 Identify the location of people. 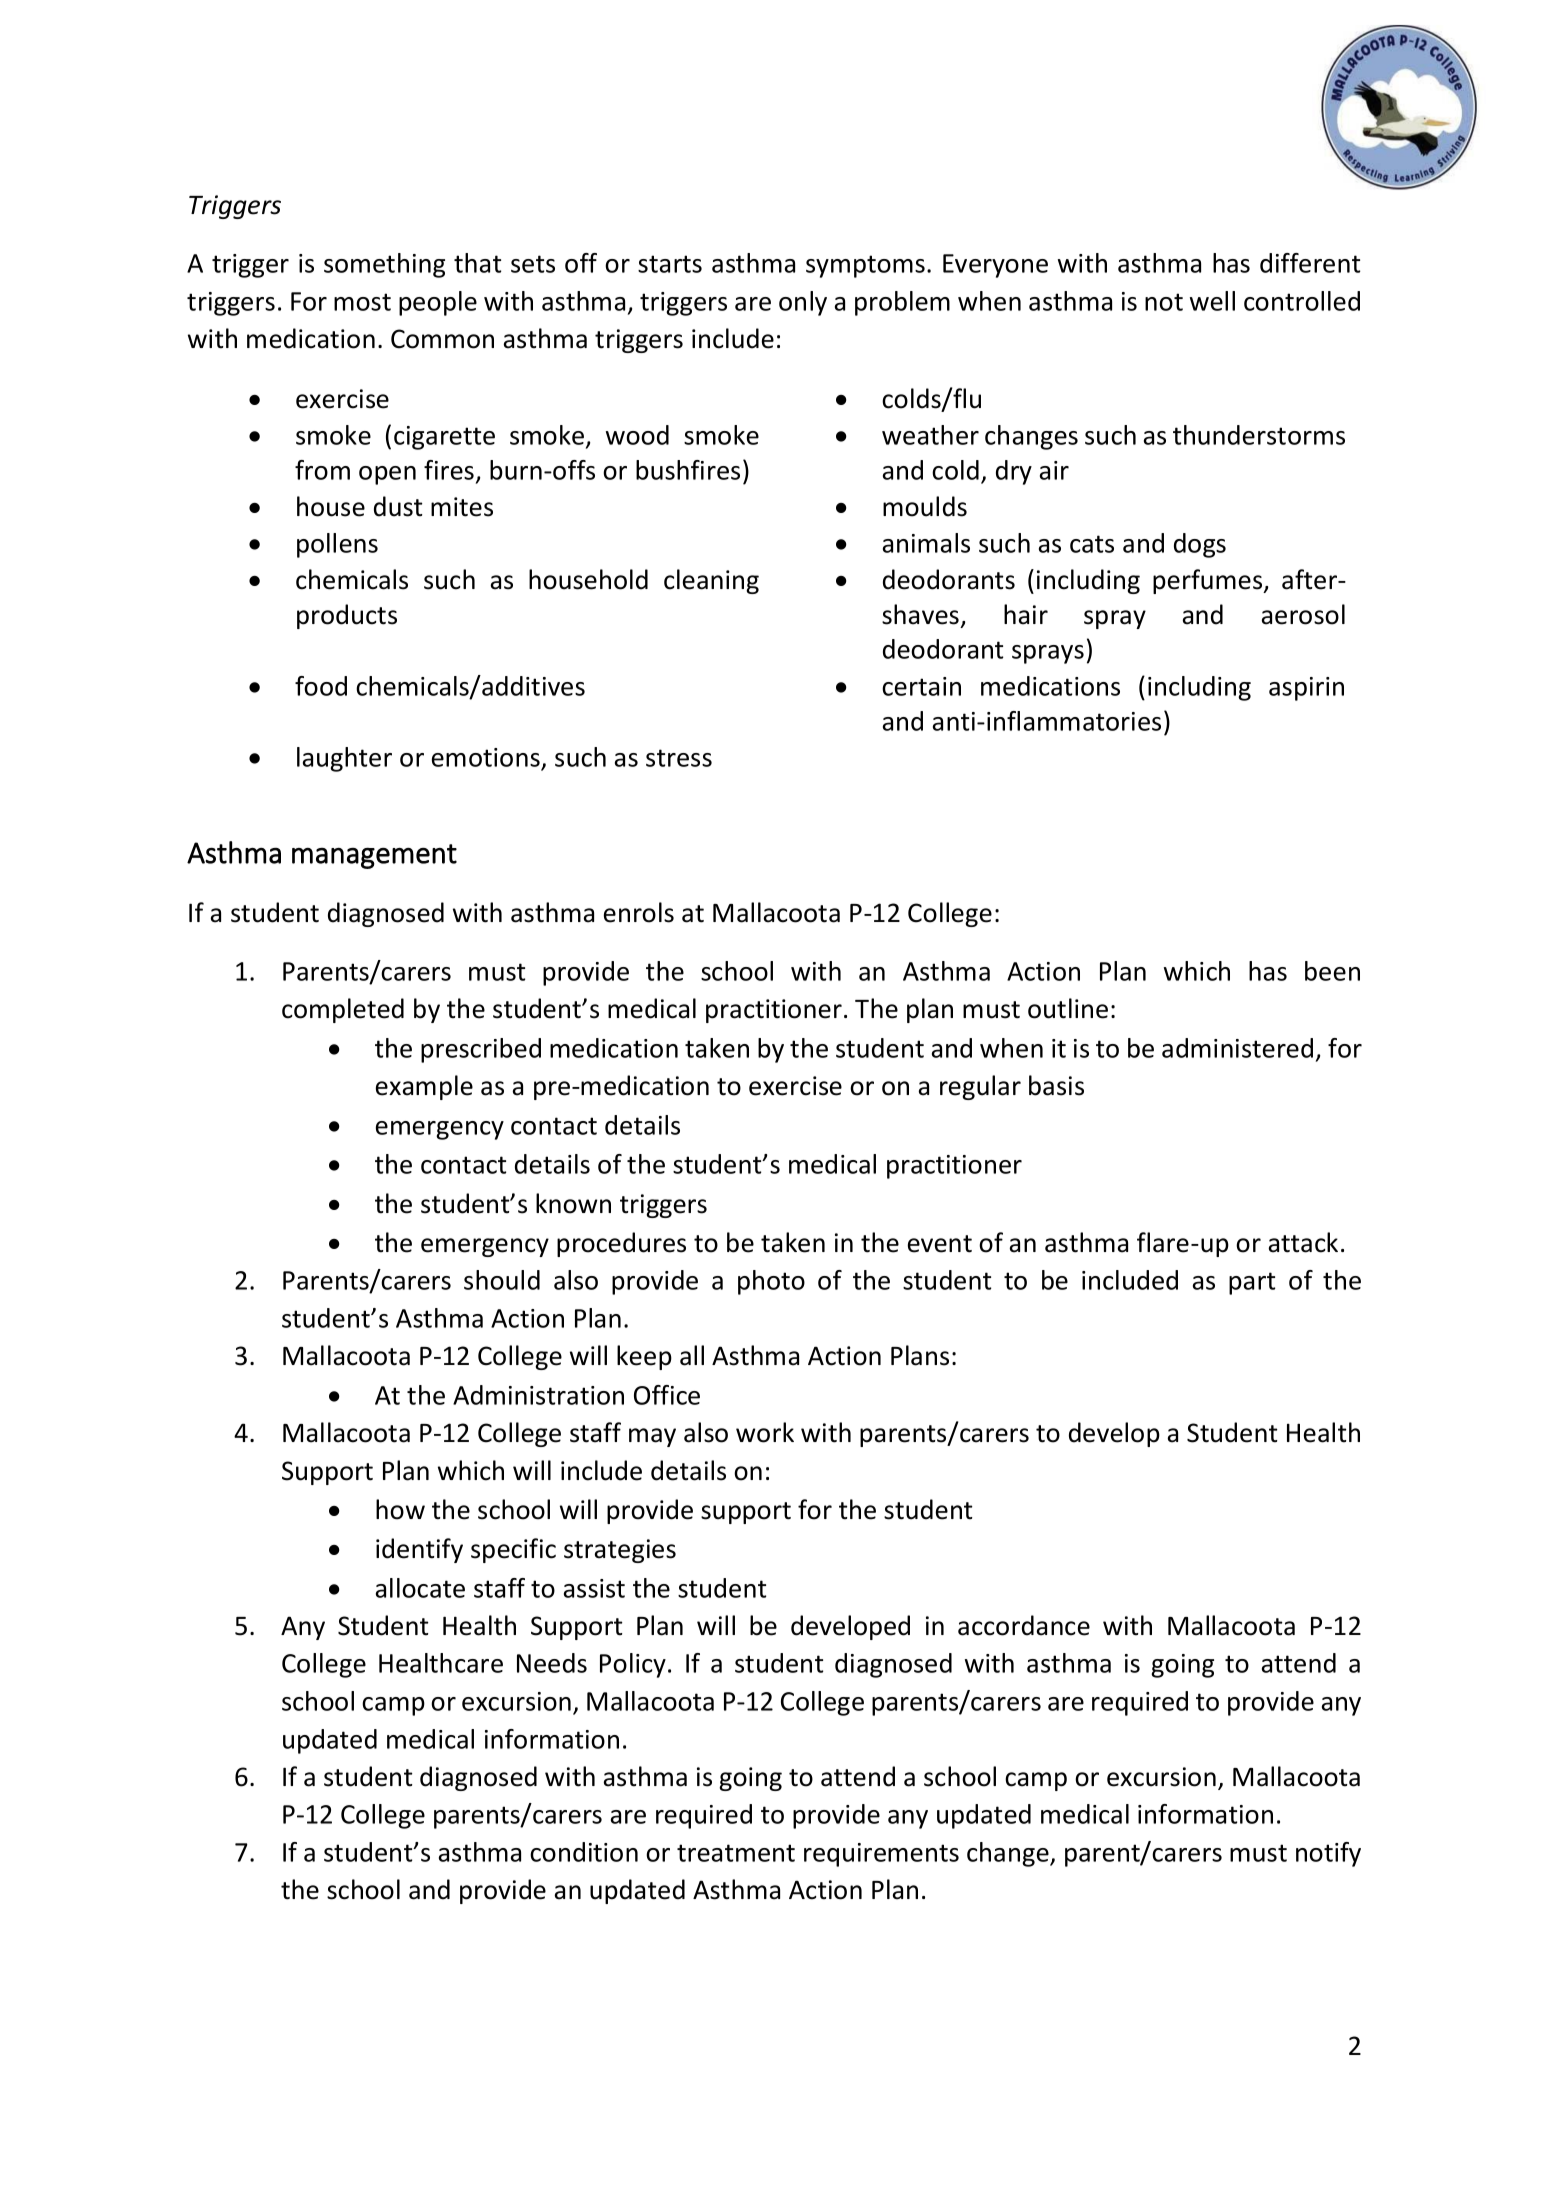
(438, 303).
